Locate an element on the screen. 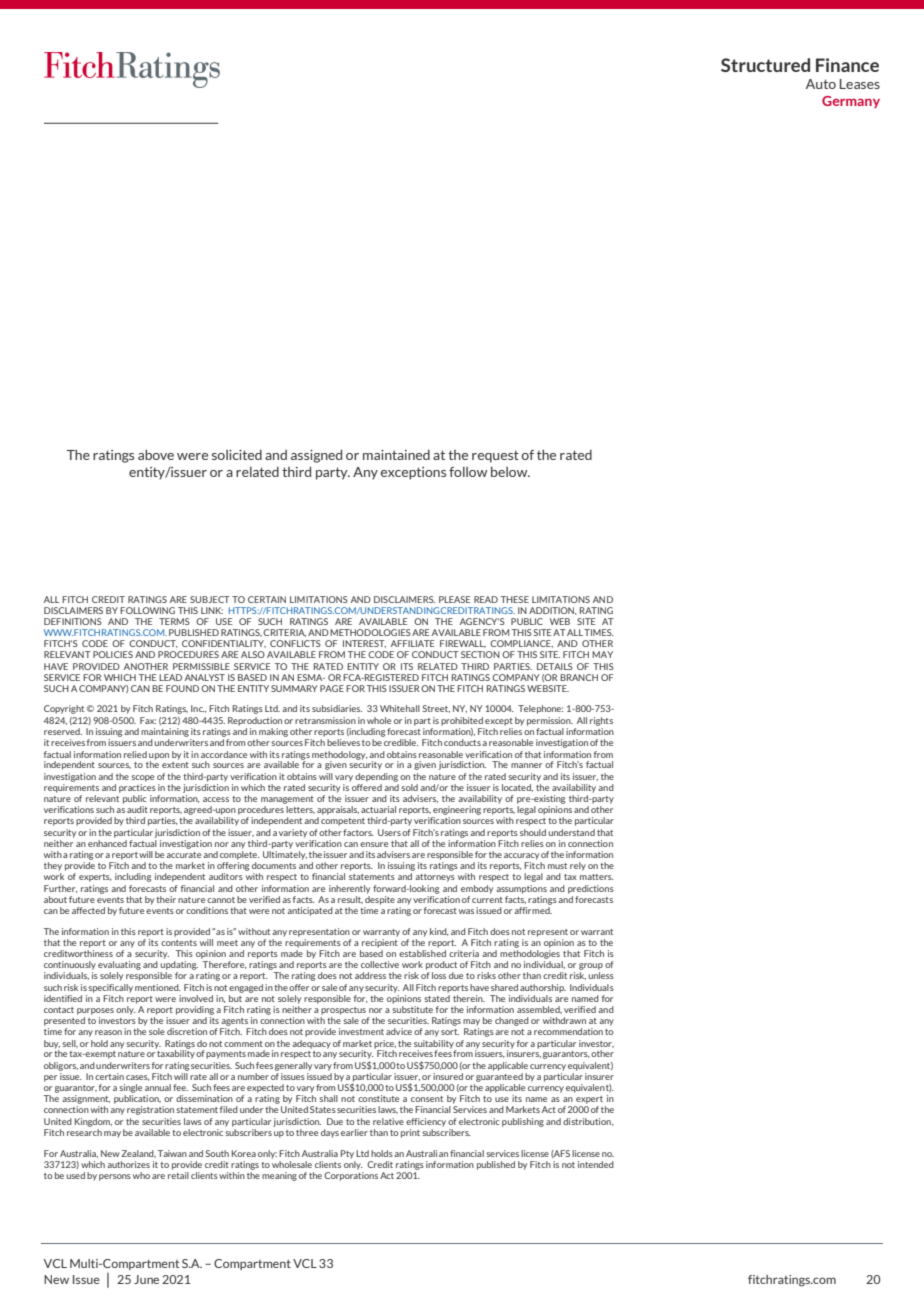 This screenshot has height=1308, width=924. LEAD is located at coordinates (170, 677).
